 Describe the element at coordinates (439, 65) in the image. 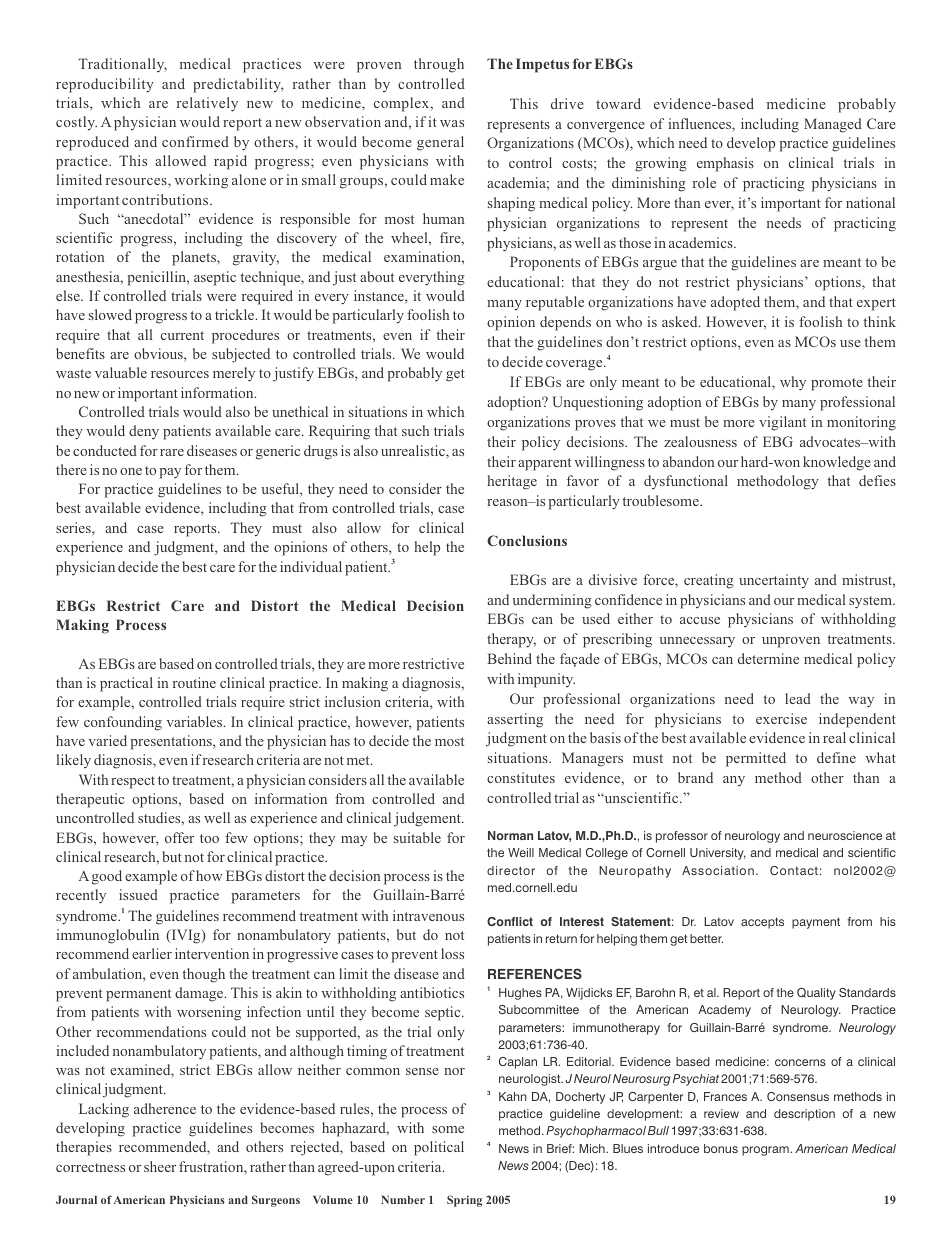

I see `through` at that location.
